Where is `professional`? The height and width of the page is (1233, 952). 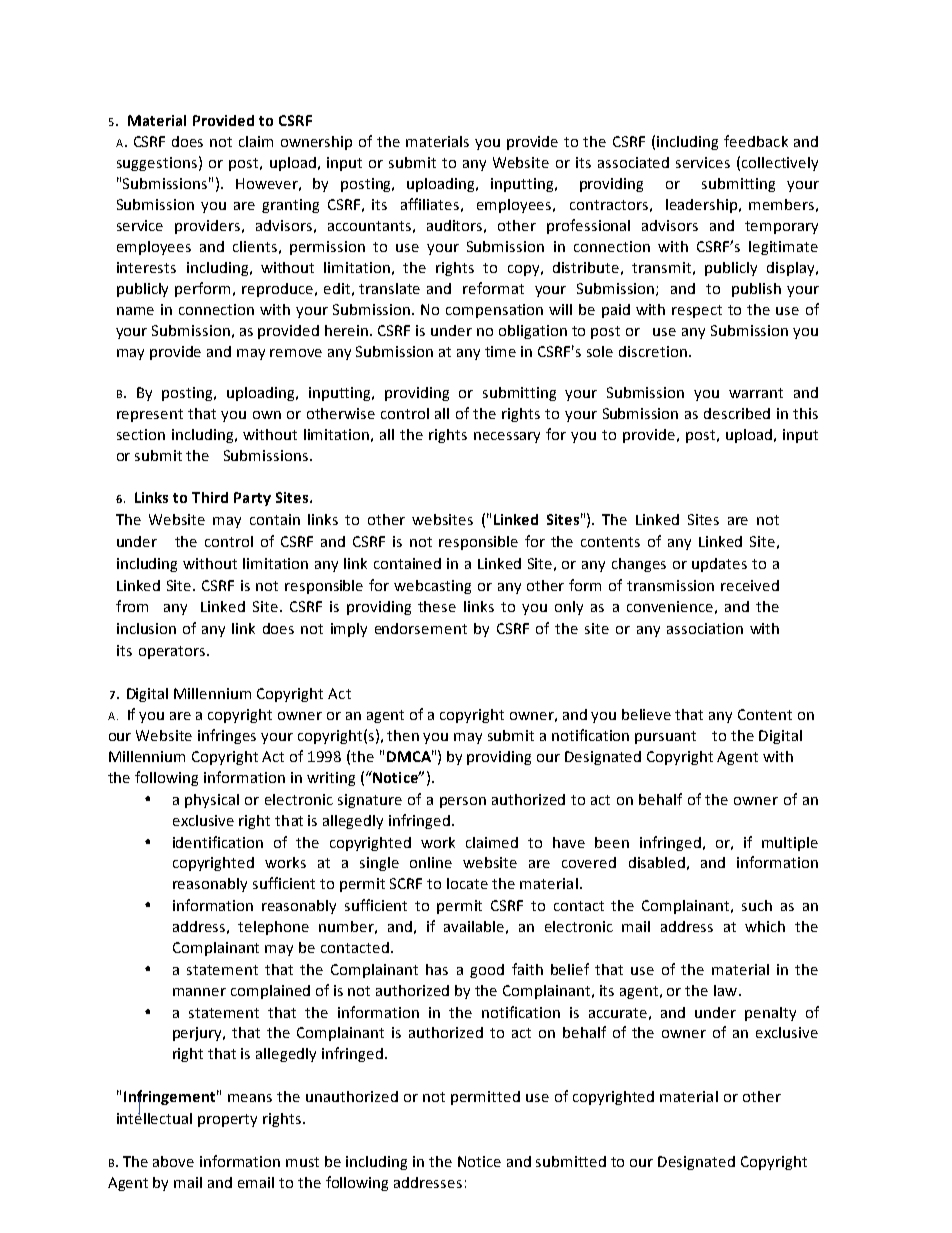
professional is located at coordinates (588, 226).
